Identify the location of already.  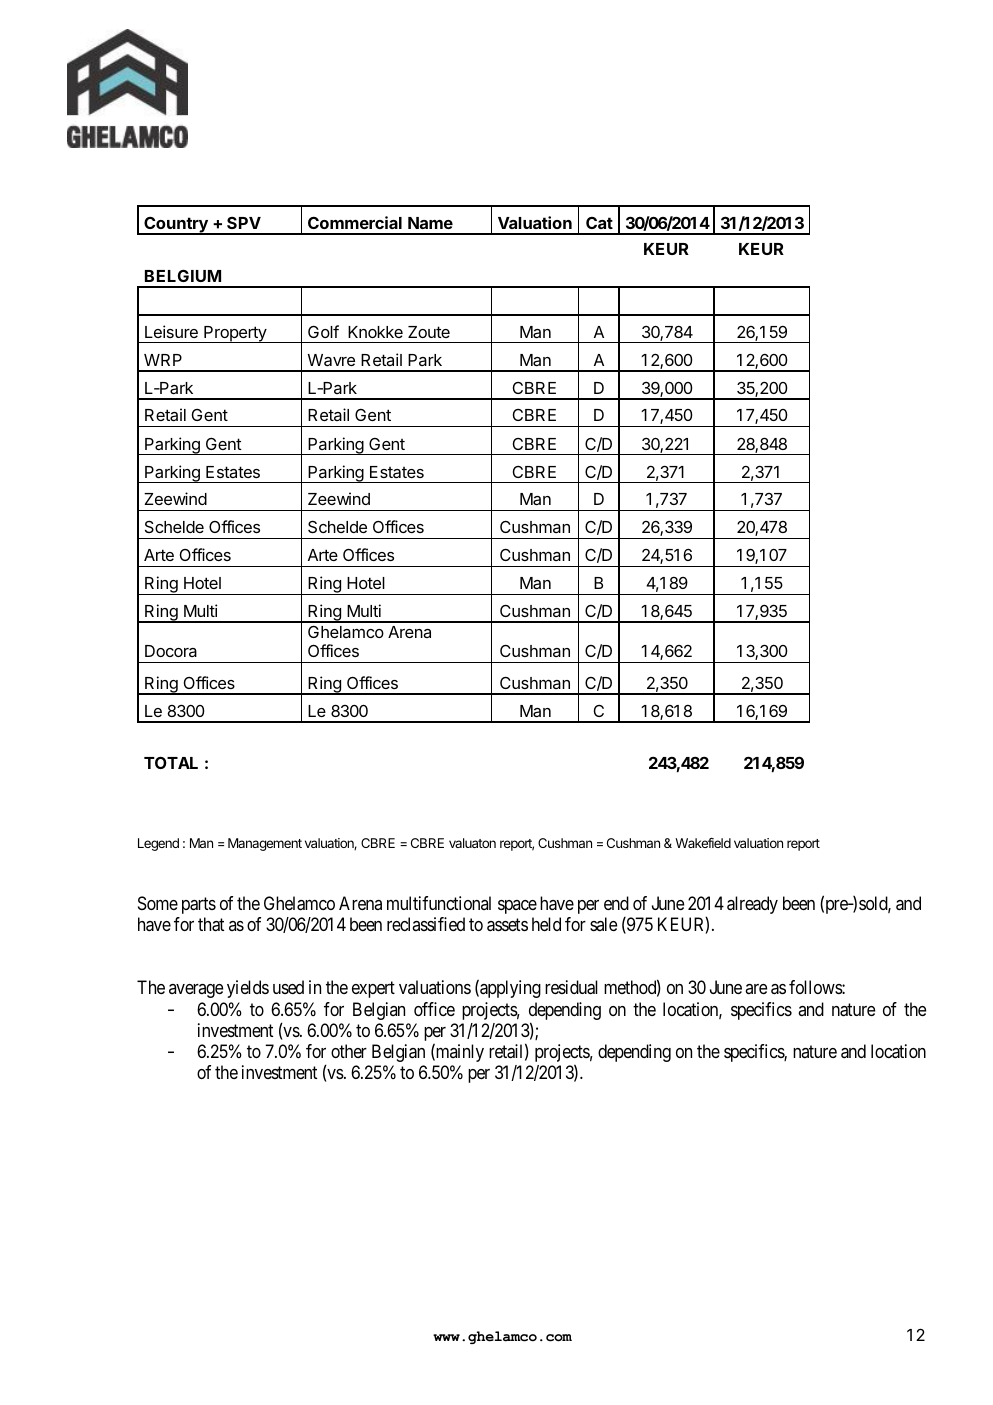
(752, 905).
